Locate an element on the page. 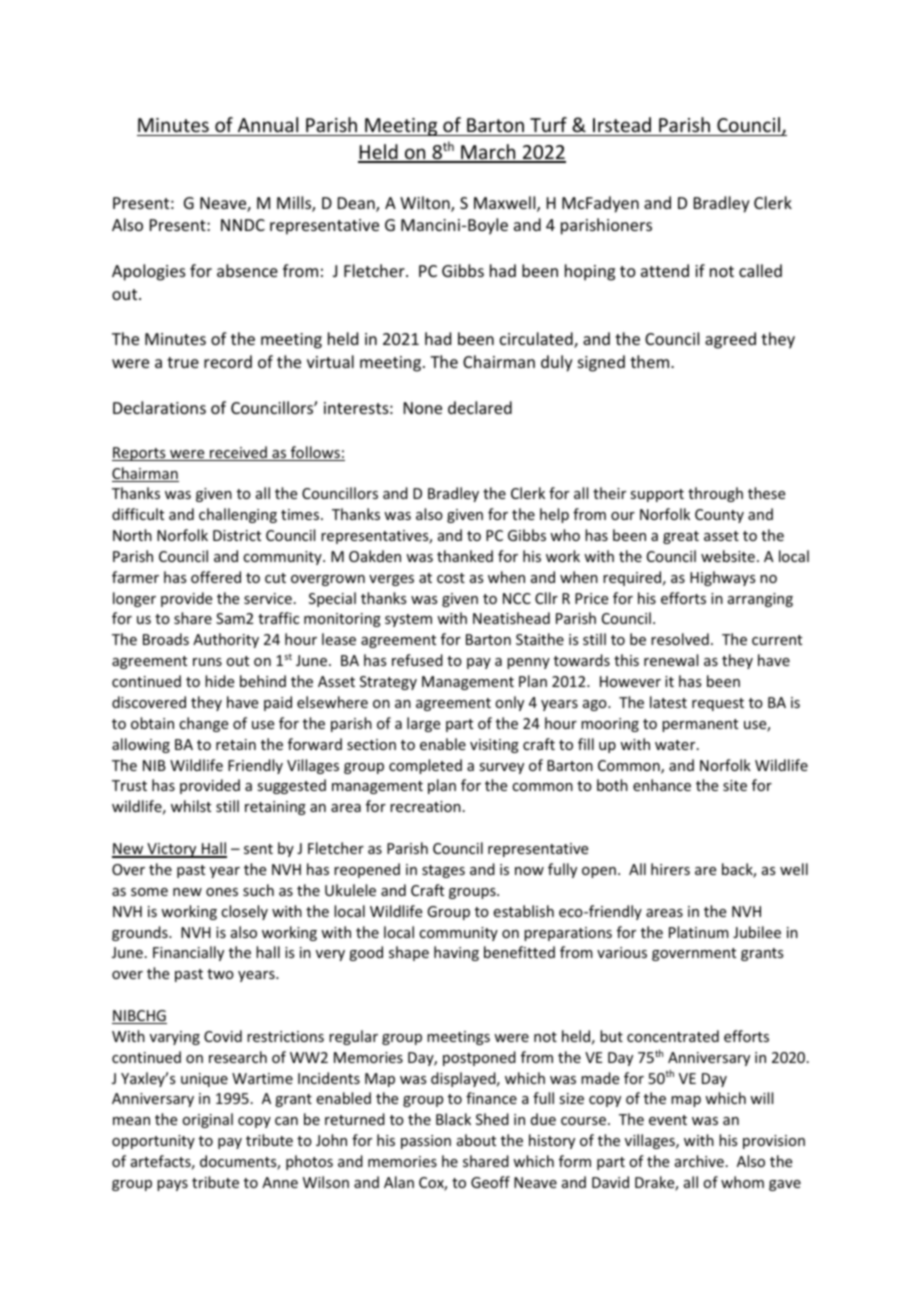  Annual is located at coordinates (268, 124).
